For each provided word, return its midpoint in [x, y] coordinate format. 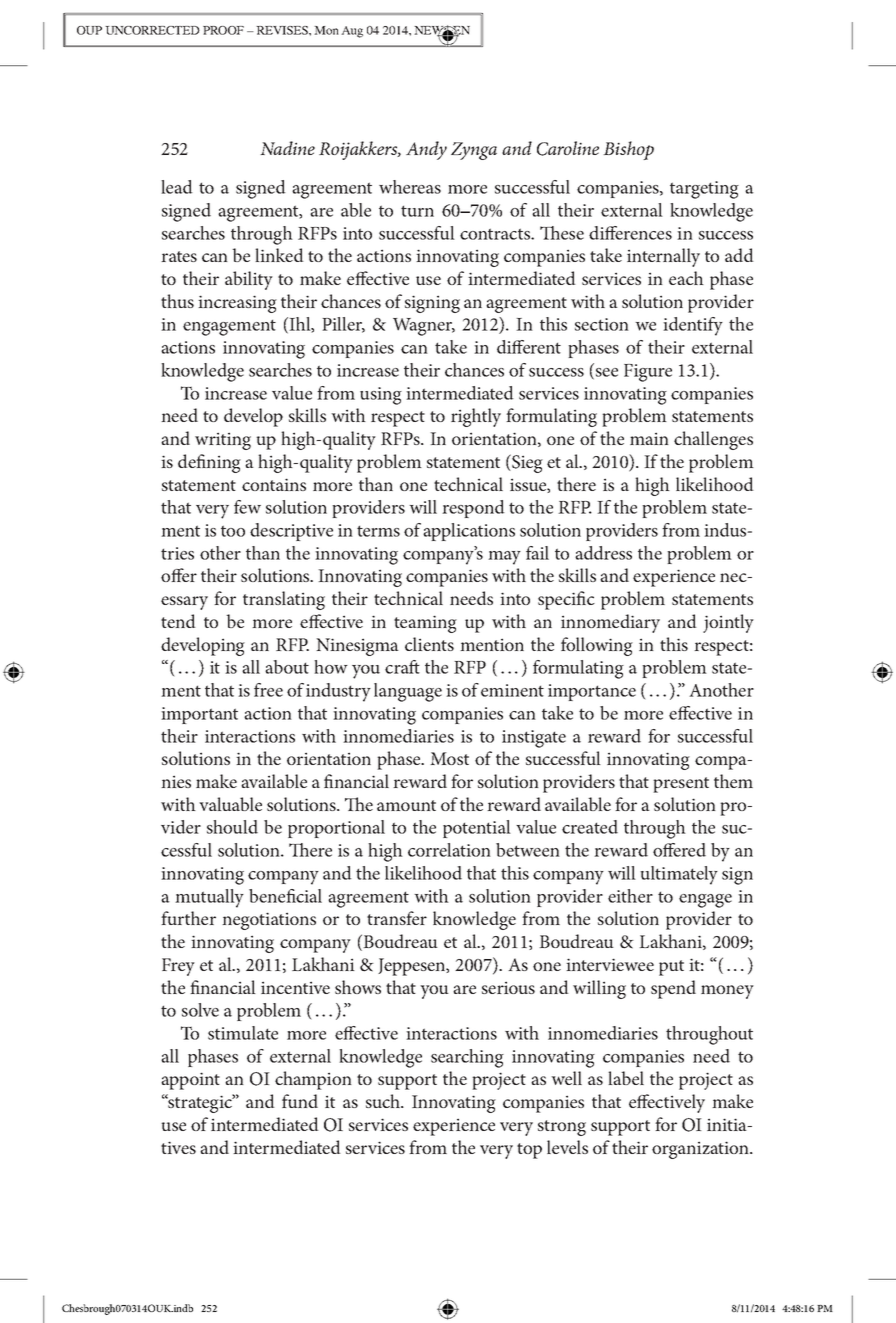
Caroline [568, 148]
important [199, 715]
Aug [352, 32]
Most [449, 758]
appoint [190, 1081]
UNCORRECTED [152, 30]
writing [223, 441]
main [649, 438]
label [626, 1078]
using [381, 396]
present [681, 785]
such [384, 1101]
